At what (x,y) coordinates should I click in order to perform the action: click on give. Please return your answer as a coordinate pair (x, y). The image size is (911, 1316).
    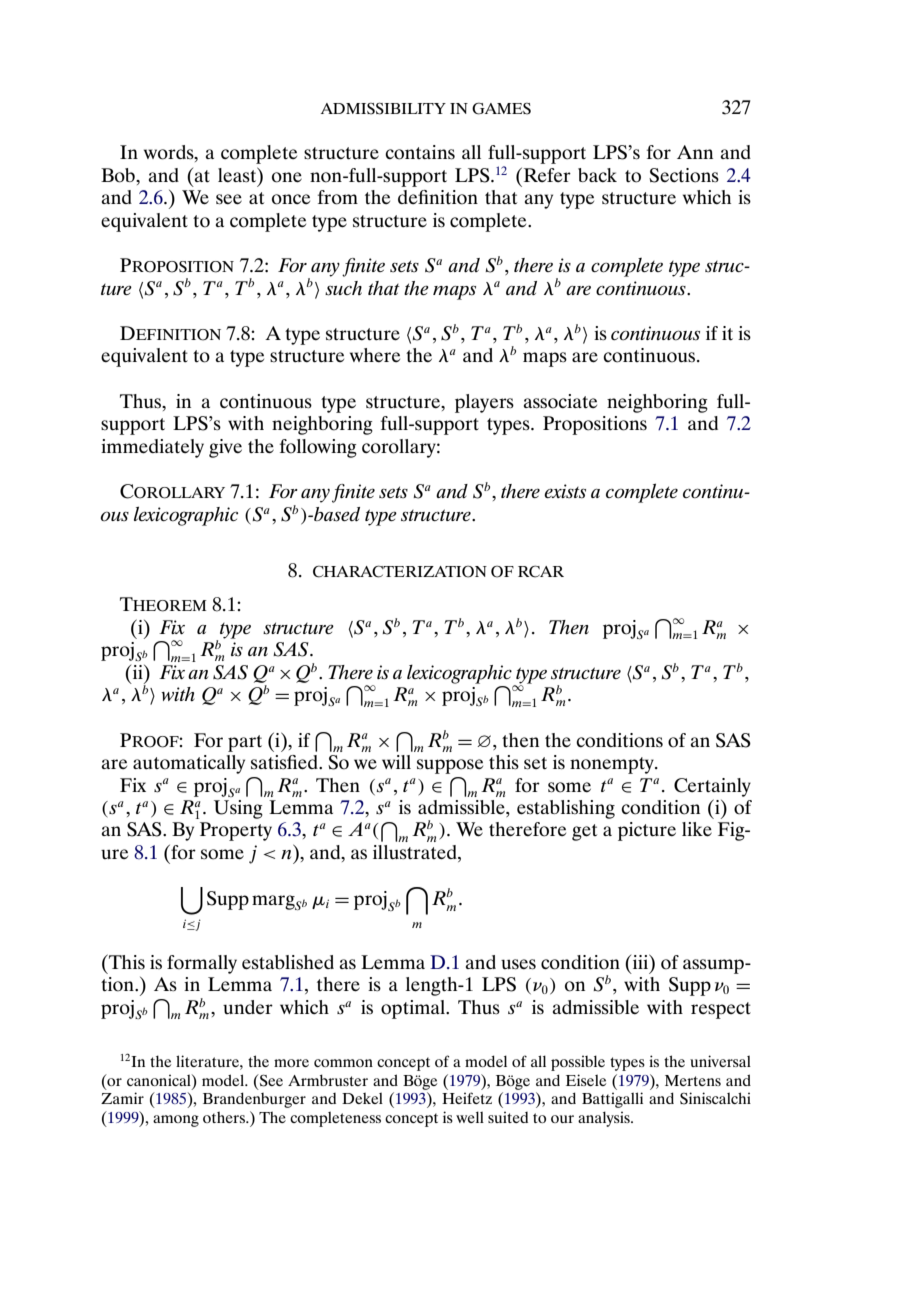
    Looking at the image, I should click on (225, 448).
